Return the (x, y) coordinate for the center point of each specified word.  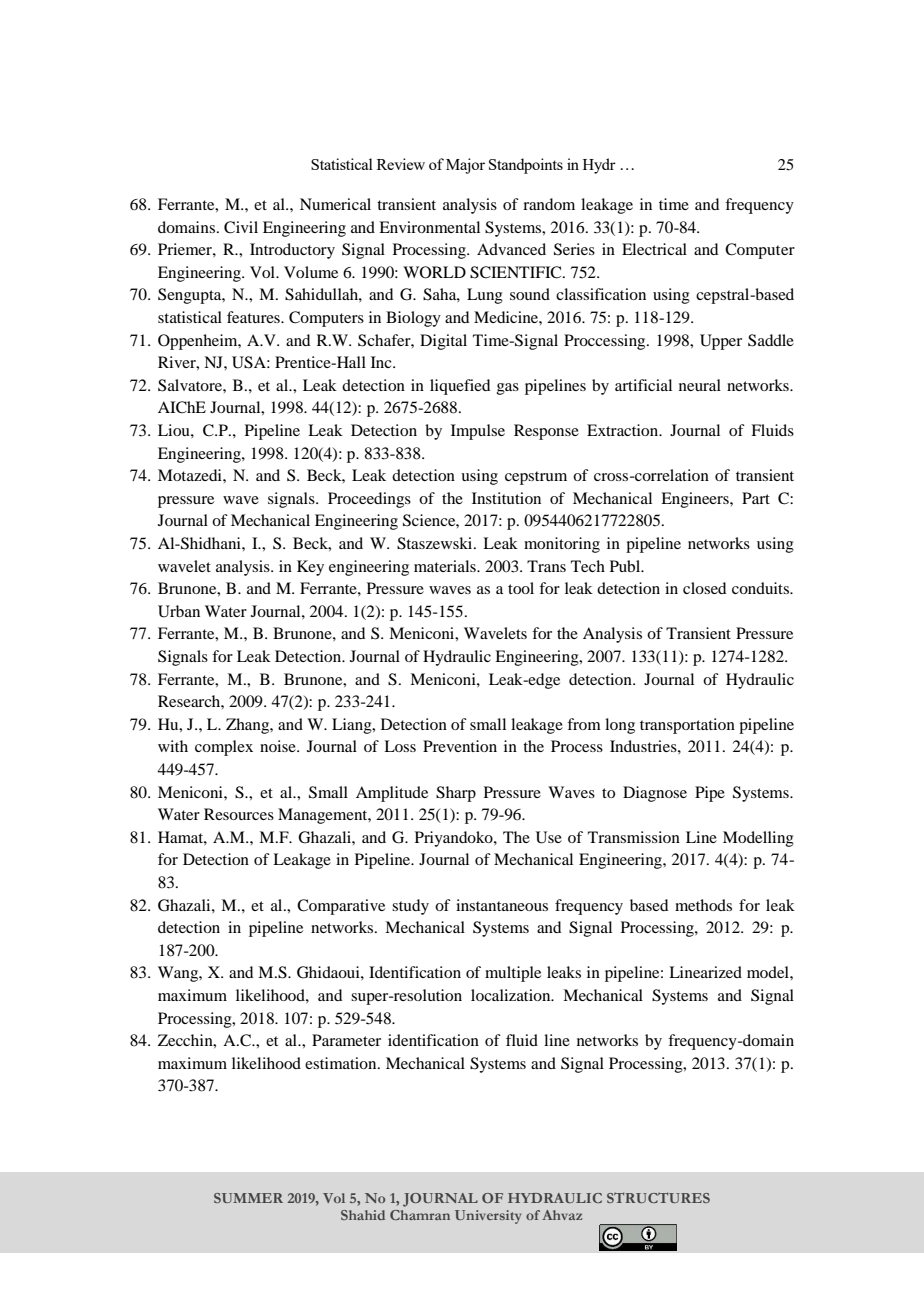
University (488, 1217)
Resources (239, 814)
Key (310, 568)
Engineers (696, 500)
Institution (506, 498)
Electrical (654, 249)
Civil (241, 227)
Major (465, 166)
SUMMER (248, 1198)
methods (703, 905)
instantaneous (502, 905)
